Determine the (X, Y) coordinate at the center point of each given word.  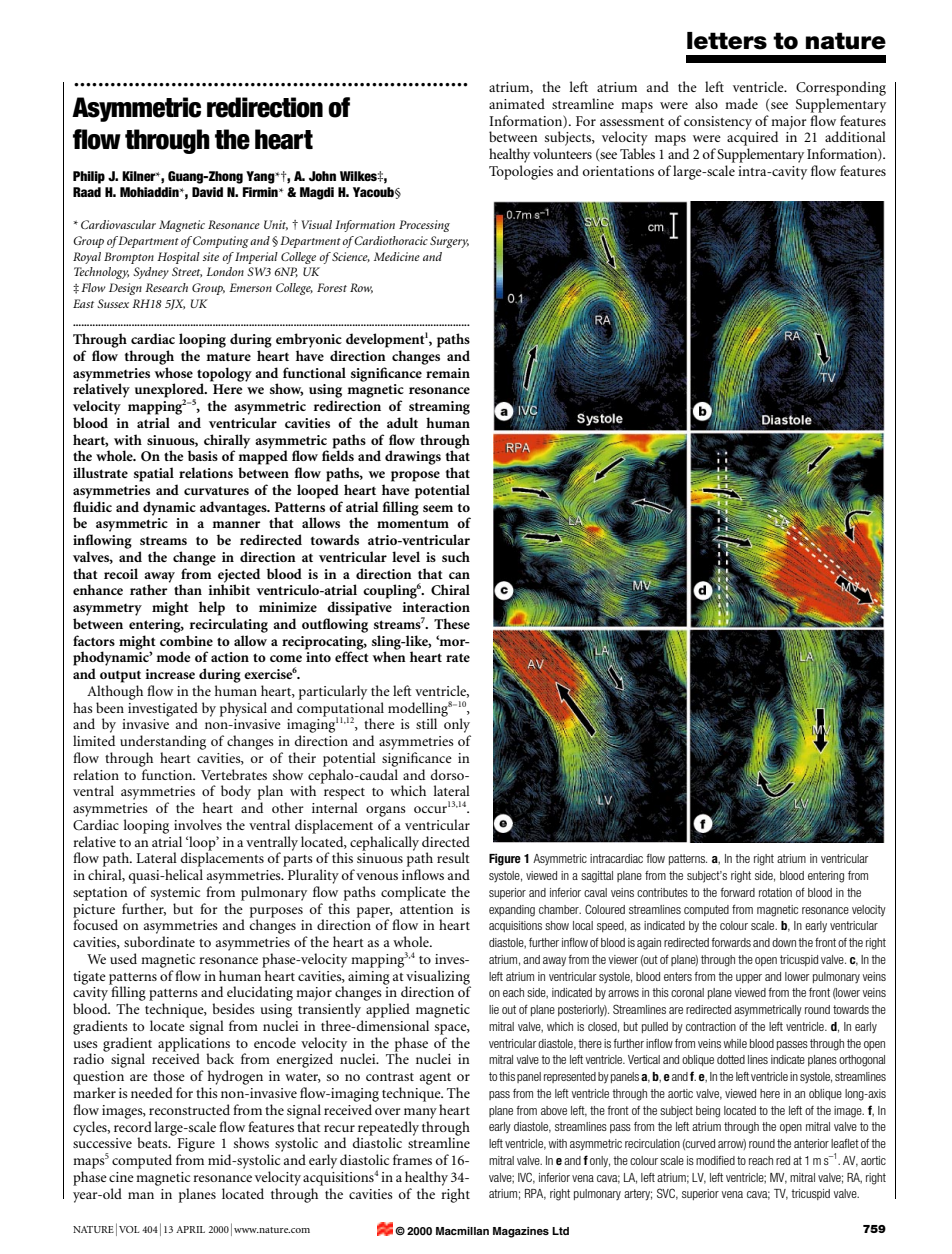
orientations (618, 171)
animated (517, 103)
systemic (175, 894)
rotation (775, 892)
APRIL (190, 1229)
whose (173, 372)
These (452, 623)
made (741, 103)
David (207, 192)
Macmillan (462, 1231)
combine (186, 640)
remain (448, 373)
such (456, 556)
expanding (512, 911)
